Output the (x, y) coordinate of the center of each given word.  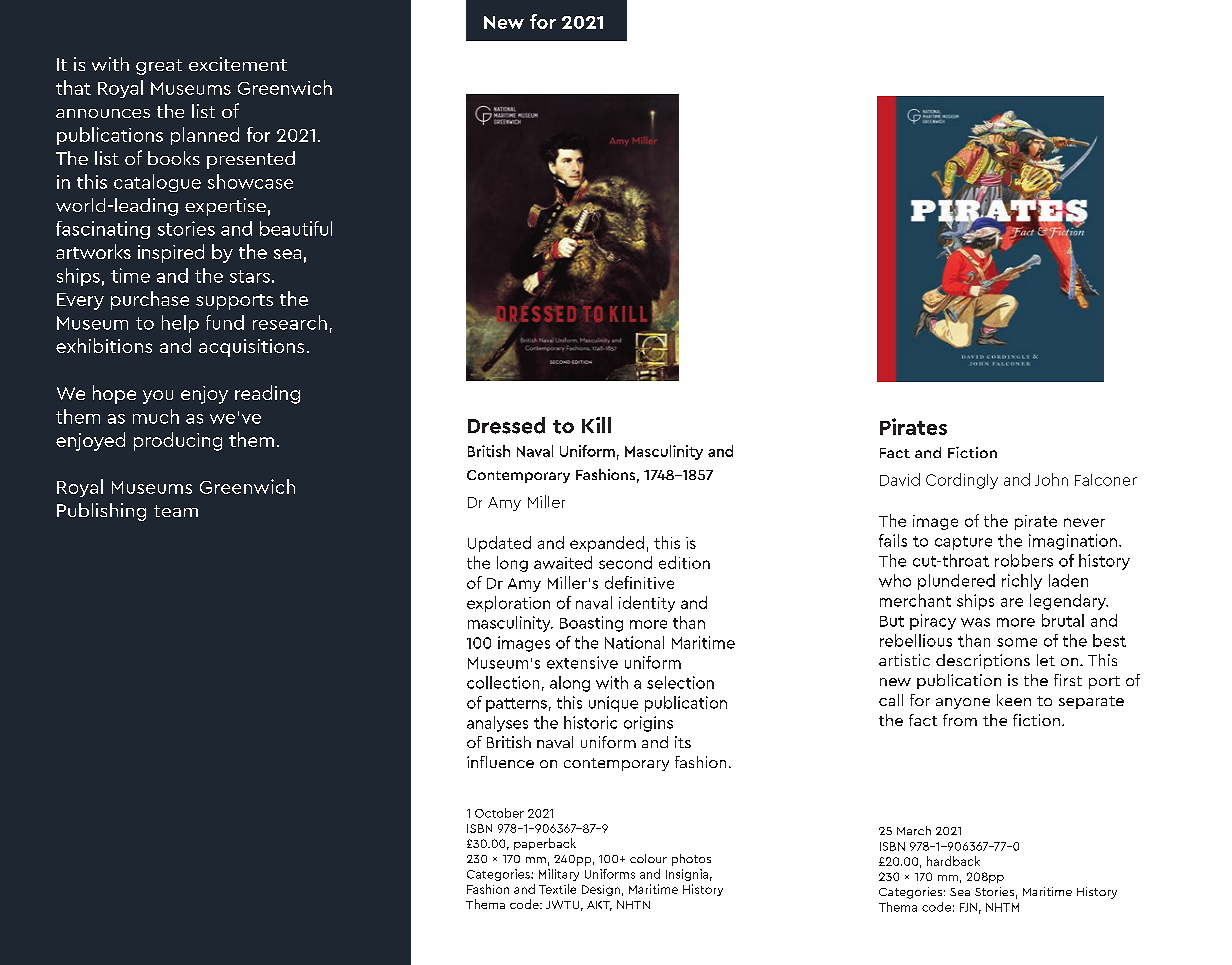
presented (251, 160)
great (159, 67)
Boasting (591, 624)
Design (601, 890)
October (499, 813)
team (176, 511)
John (1051, 479)
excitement (238, 64)
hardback (953, 861)
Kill (596, 425)
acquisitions (251, 348)
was (975, 622)
